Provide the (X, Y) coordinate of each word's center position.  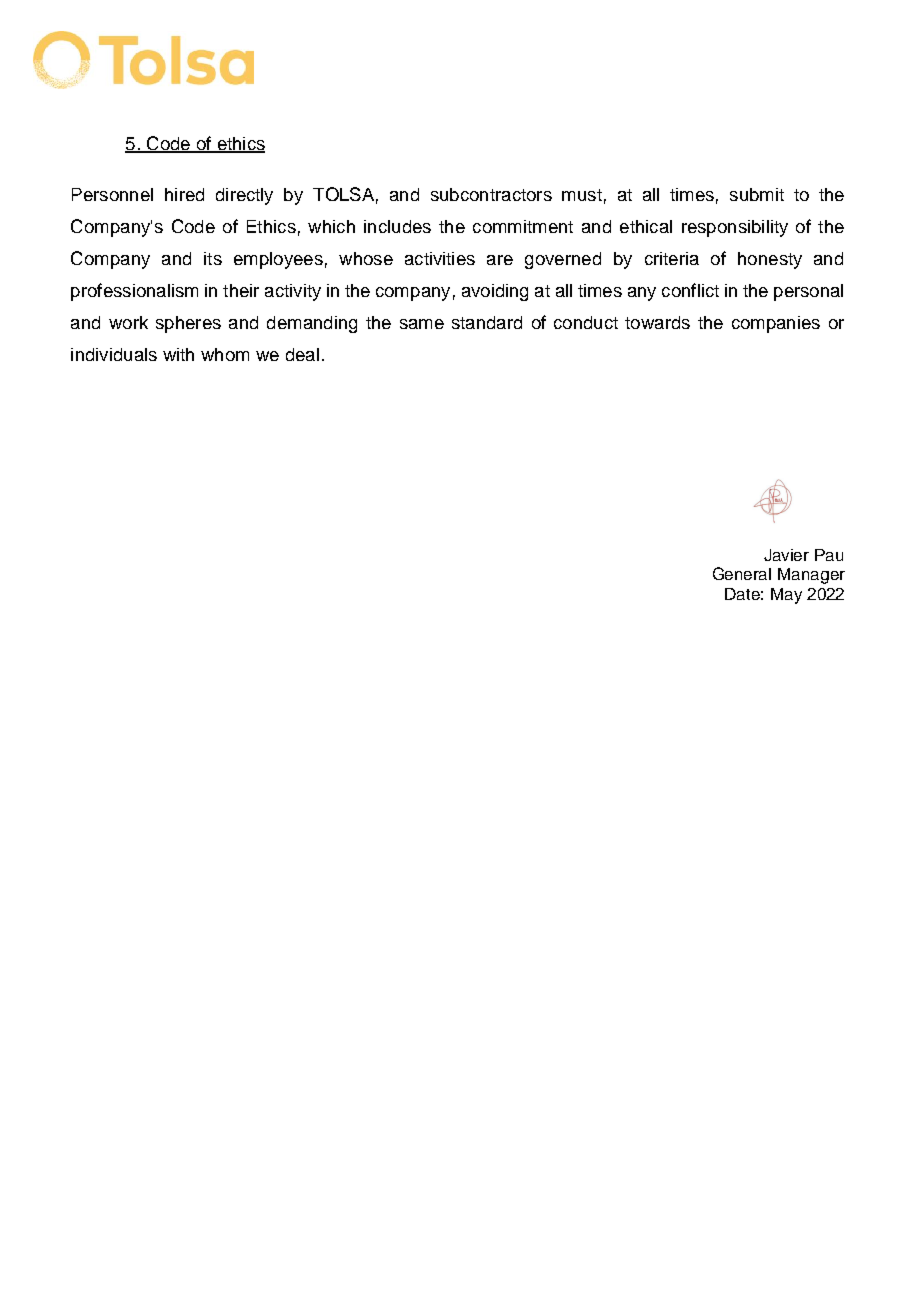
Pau (829, 555)
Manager (811, 576)
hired (184, 194)
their (241, 290)
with (178, 354)
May (786, 596)
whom (225, 354)
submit (757, 194)
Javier (786, 555)
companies (776, 324)
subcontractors (491, 194)
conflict (690, 290)
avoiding (495, 292)
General (742, 573)
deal (302, 354)
